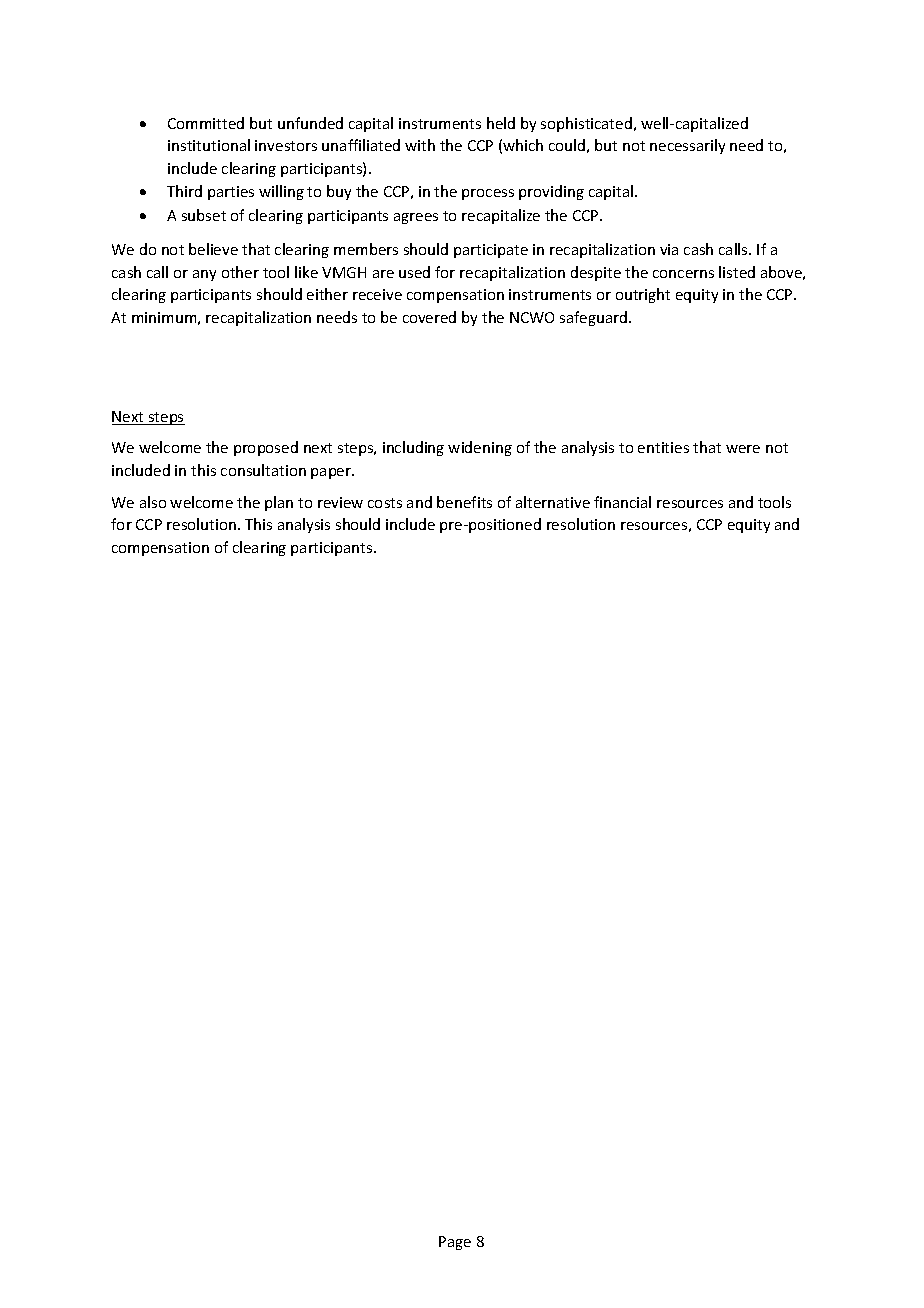  What do you see at coordinates (455, 1243) in the screenshot?
I see `Page` at bounding box center [455, 1243].
